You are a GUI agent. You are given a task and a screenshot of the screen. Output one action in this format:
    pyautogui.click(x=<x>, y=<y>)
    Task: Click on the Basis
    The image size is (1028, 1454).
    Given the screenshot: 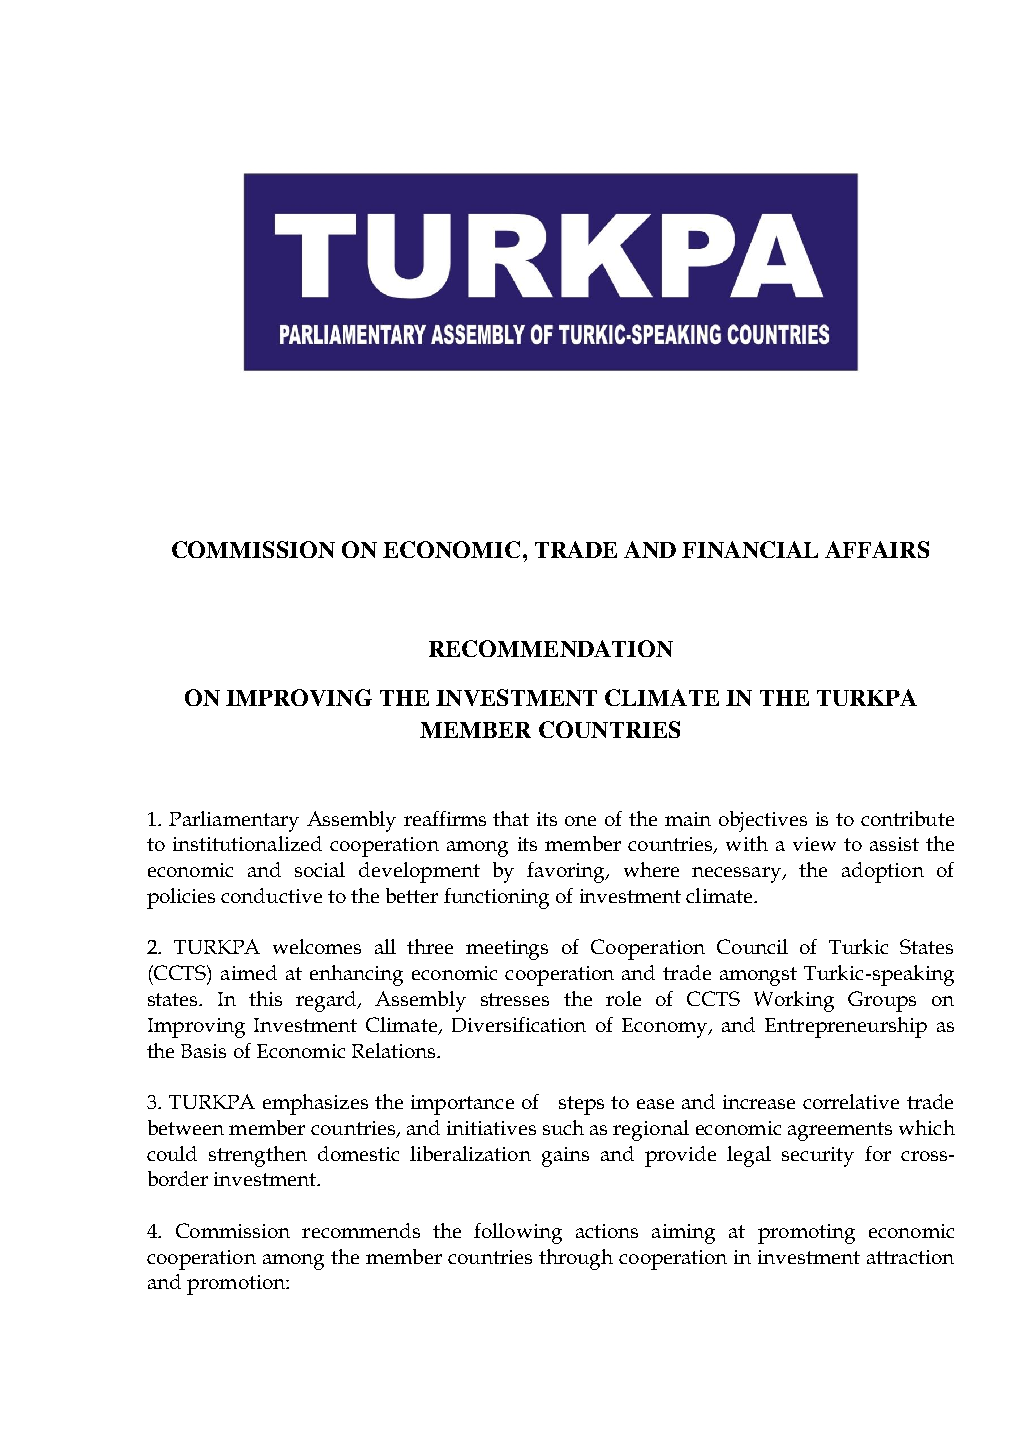 What is the action you would take?
    pyautogui.click(x=203, y=1051)
